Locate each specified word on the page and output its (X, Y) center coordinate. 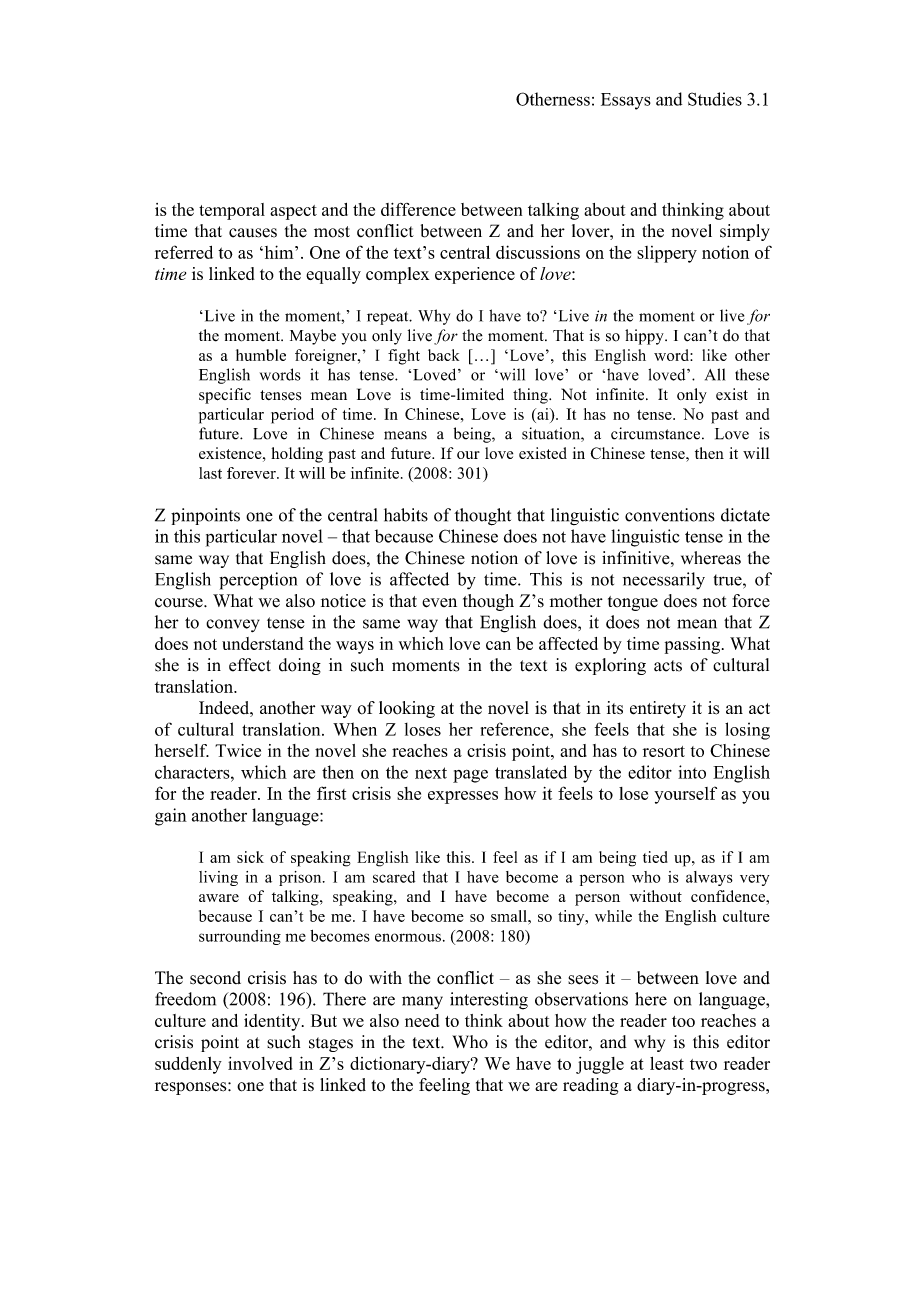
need (422, 1020)
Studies (715, 99)
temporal (232, 211)
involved (260, 1063)
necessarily (664, 581)
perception (258, 581)
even (439, 603)
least (667, 1063)
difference (418, 209)
